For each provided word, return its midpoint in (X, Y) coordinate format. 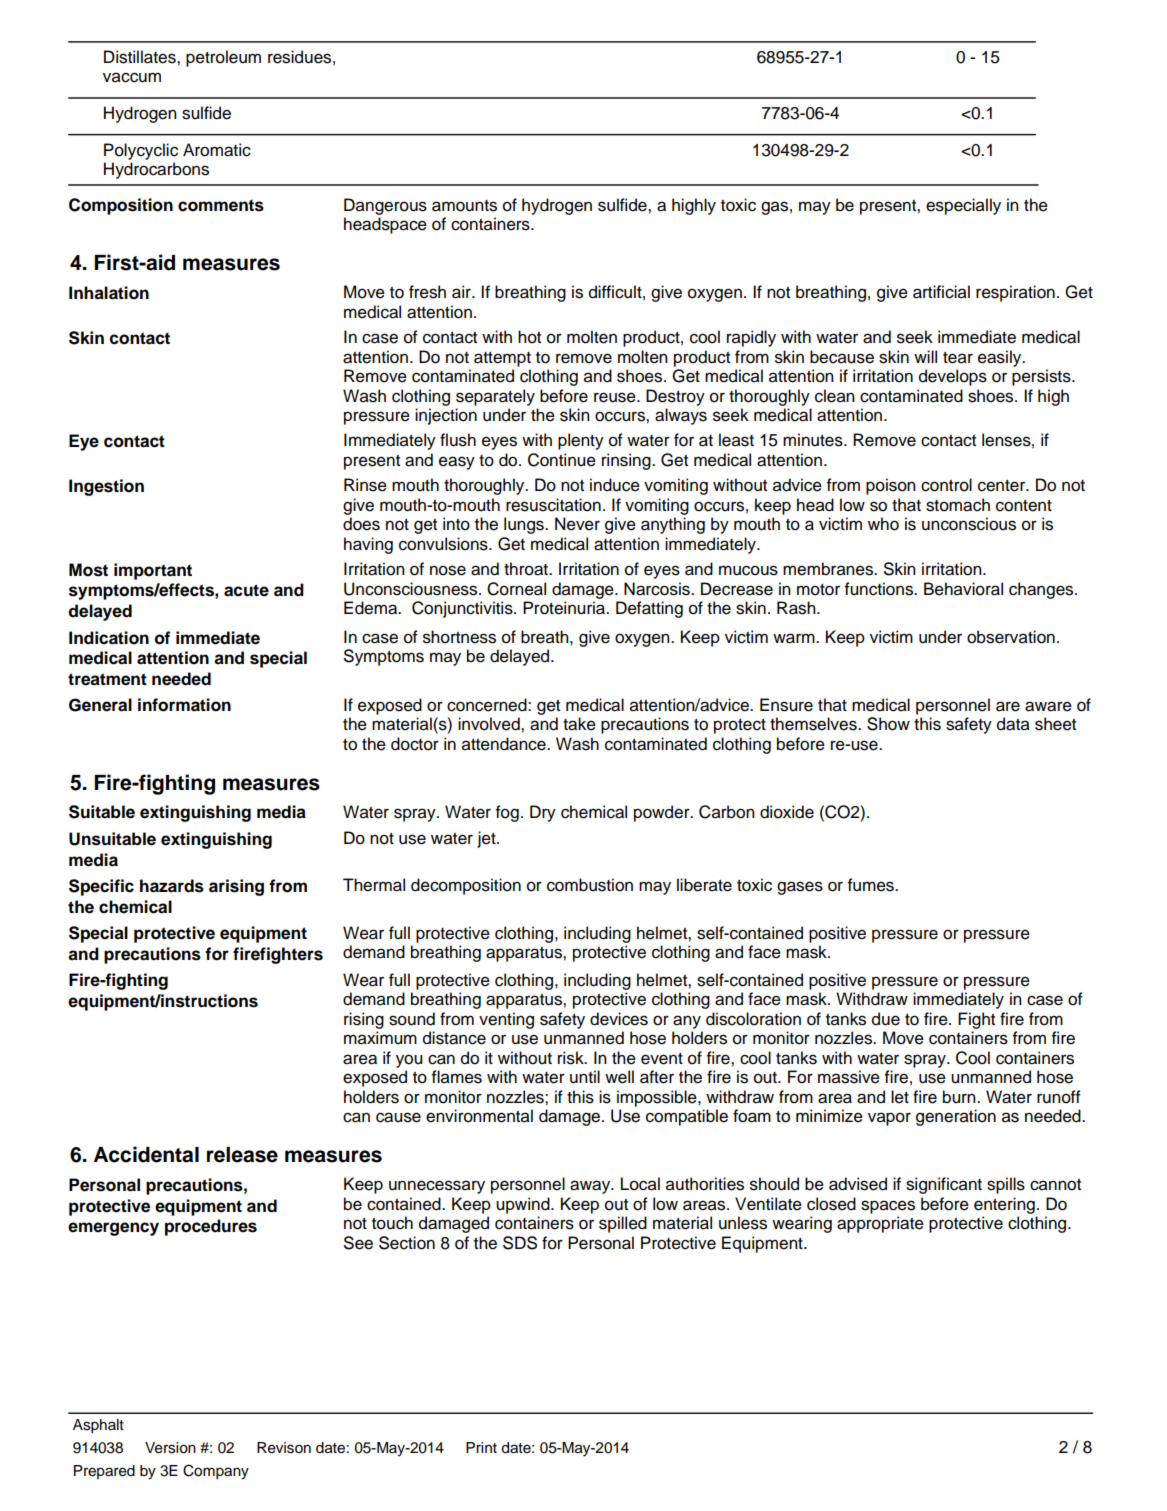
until (585, 1077)
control (946, 485)
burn (960, 1097)
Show (888, 724)
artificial (941, 292)
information (184, 705)
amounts (464, 206)
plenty (581, 441)
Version (170, 1448)
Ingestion (106, 487)
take (579, 724)
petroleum (223, 58)
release (242, 1155)
